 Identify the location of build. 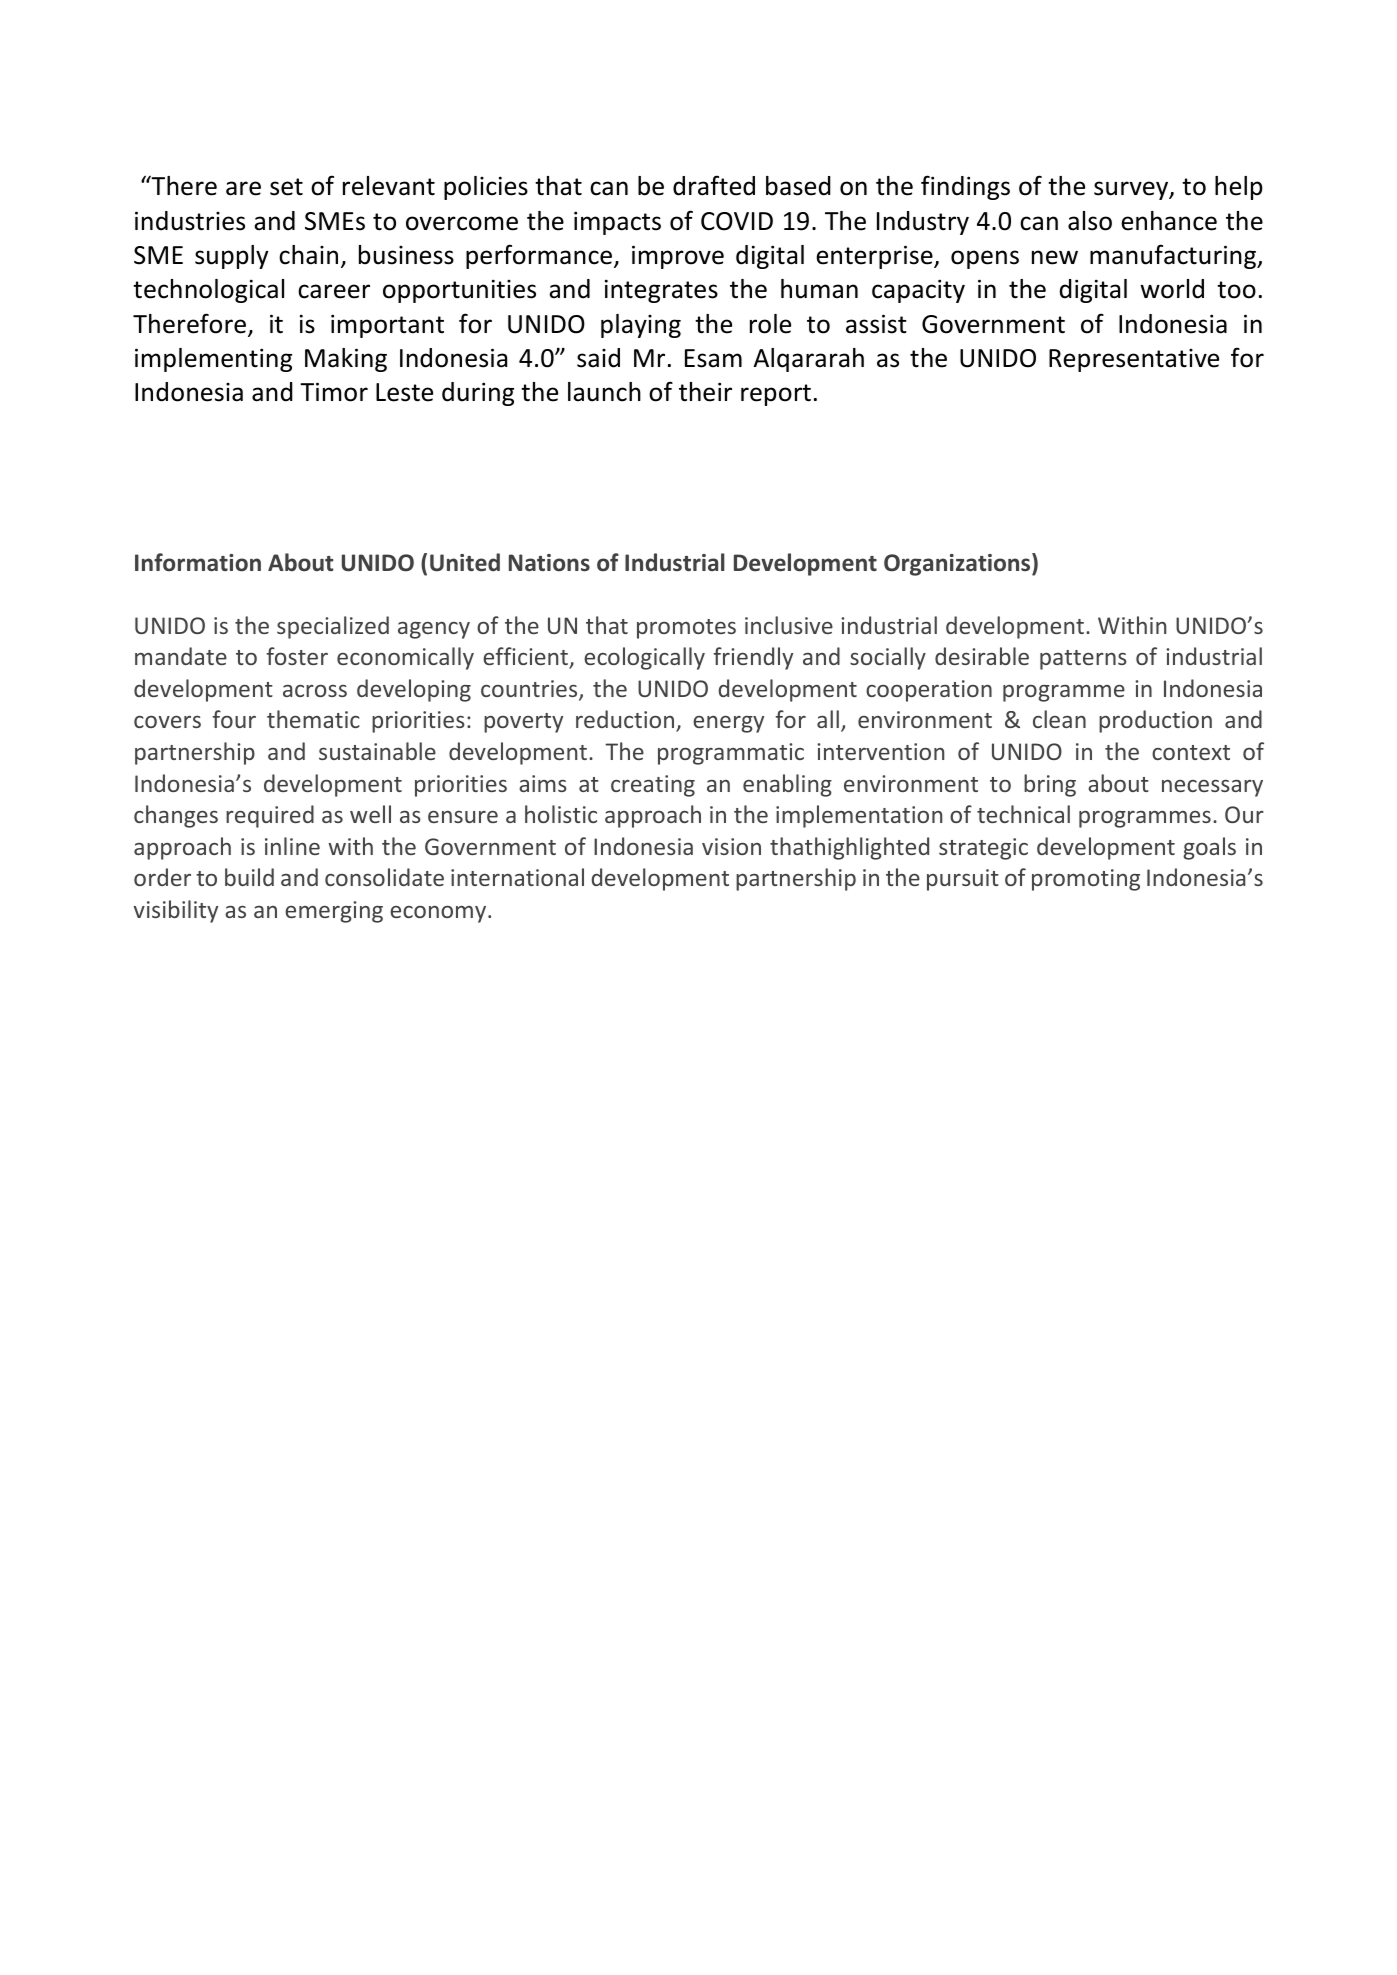
(249, 877).
